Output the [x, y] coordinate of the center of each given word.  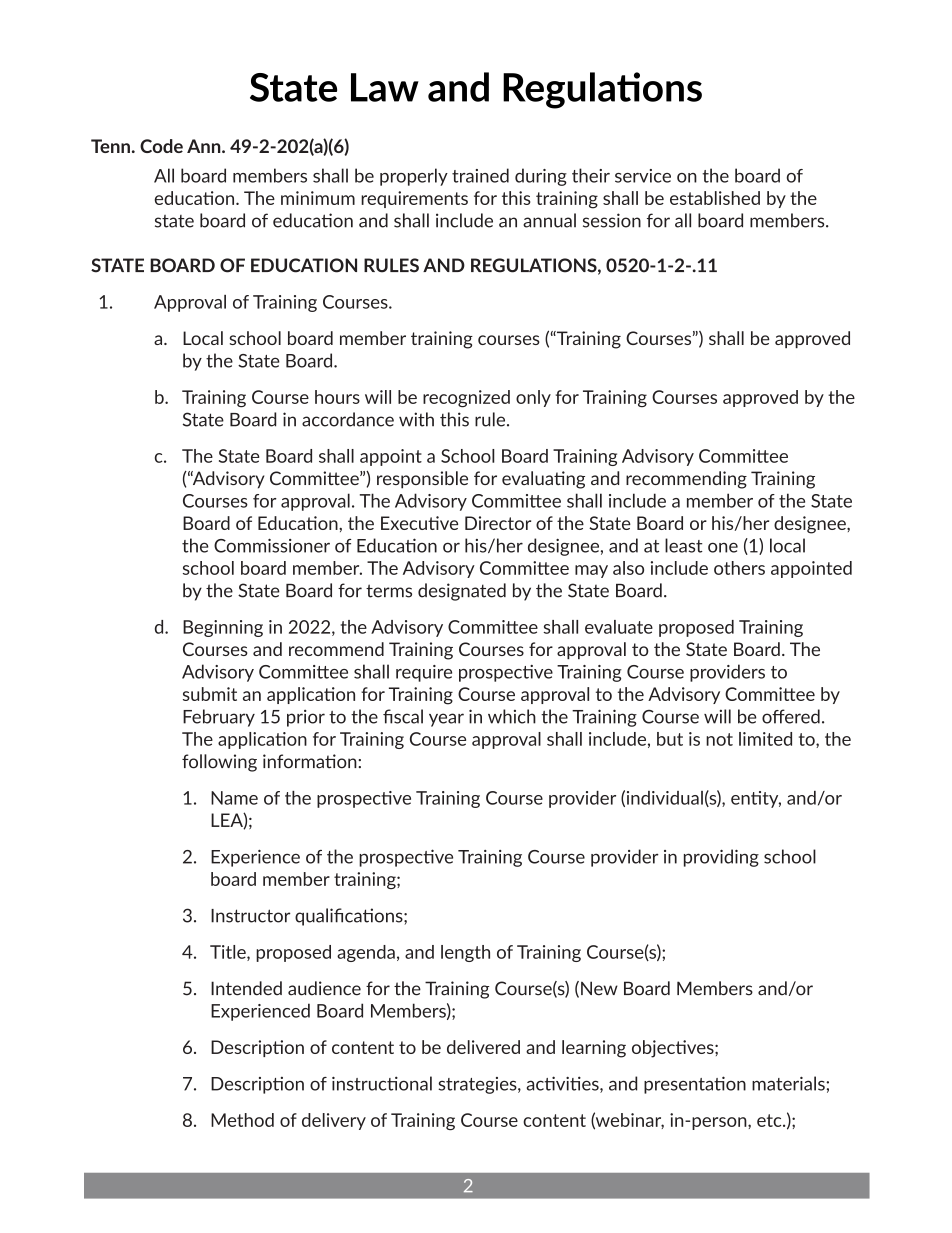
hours [337, 397]
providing [721, 858]
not [719, 739]
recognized [466, 398]
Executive [419, 523]
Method [242, 1120]
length [465, 953]
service [643, 176]
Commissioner [272, 546]
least [684, 545]
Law [385, 87]
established [715, 198]
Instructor [251, 916]
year [446, 720]
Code [161, 146]
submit [210, 694]
